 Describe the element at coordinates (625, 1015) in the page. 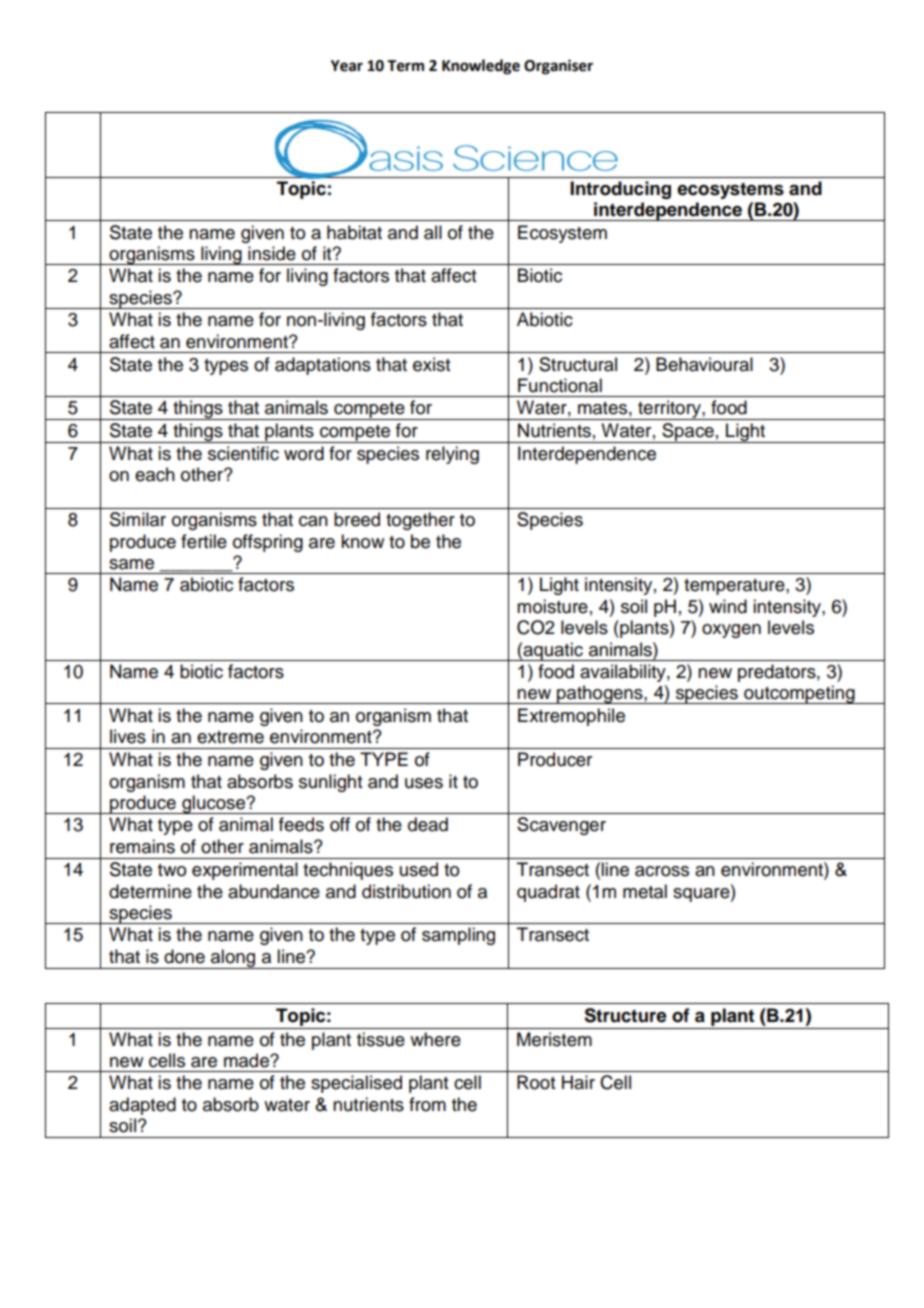

I see `Structure` at that location.
